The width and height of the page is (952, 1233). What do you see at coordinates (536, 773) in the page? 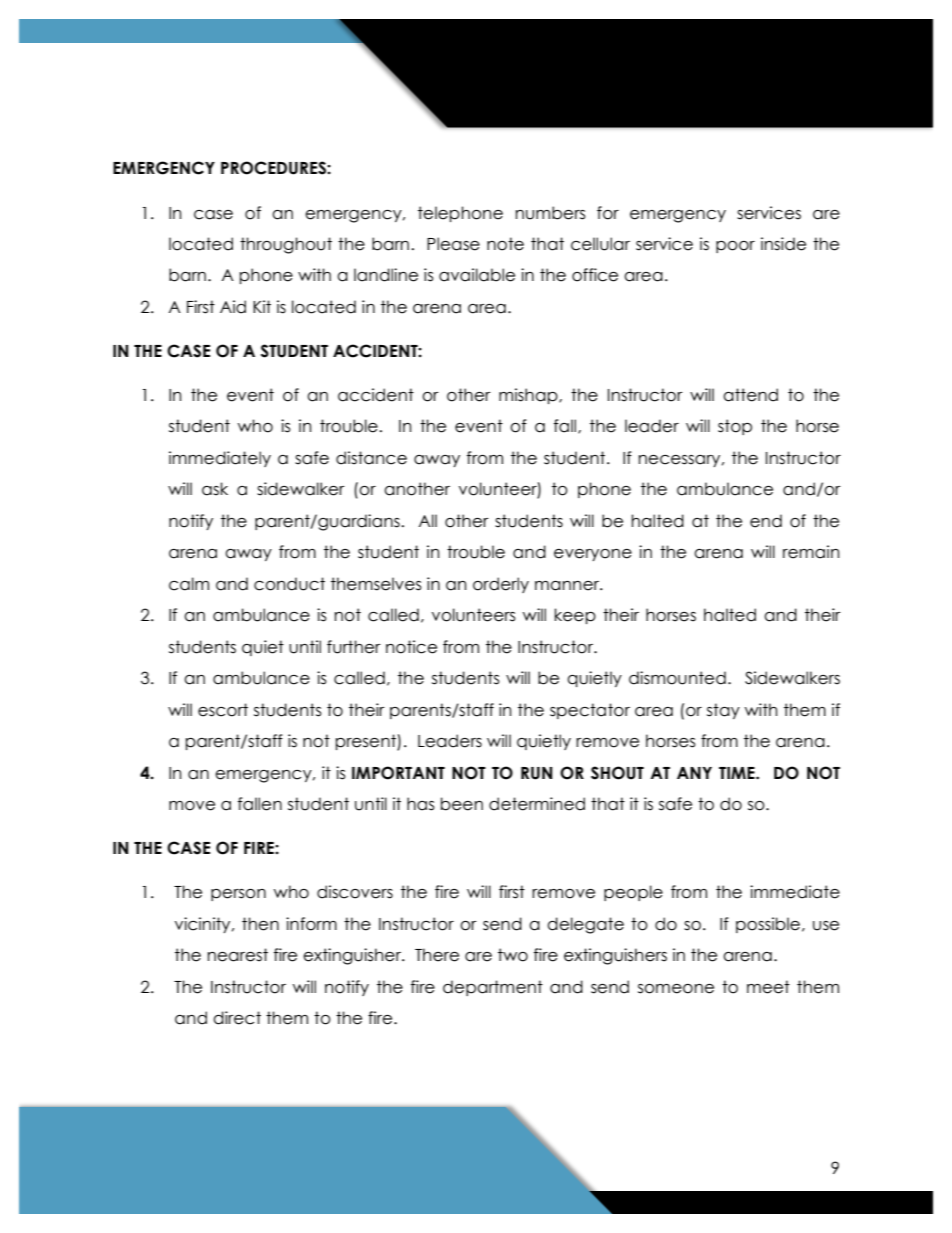
I see `RUN` at bounding box center [536, 773].
